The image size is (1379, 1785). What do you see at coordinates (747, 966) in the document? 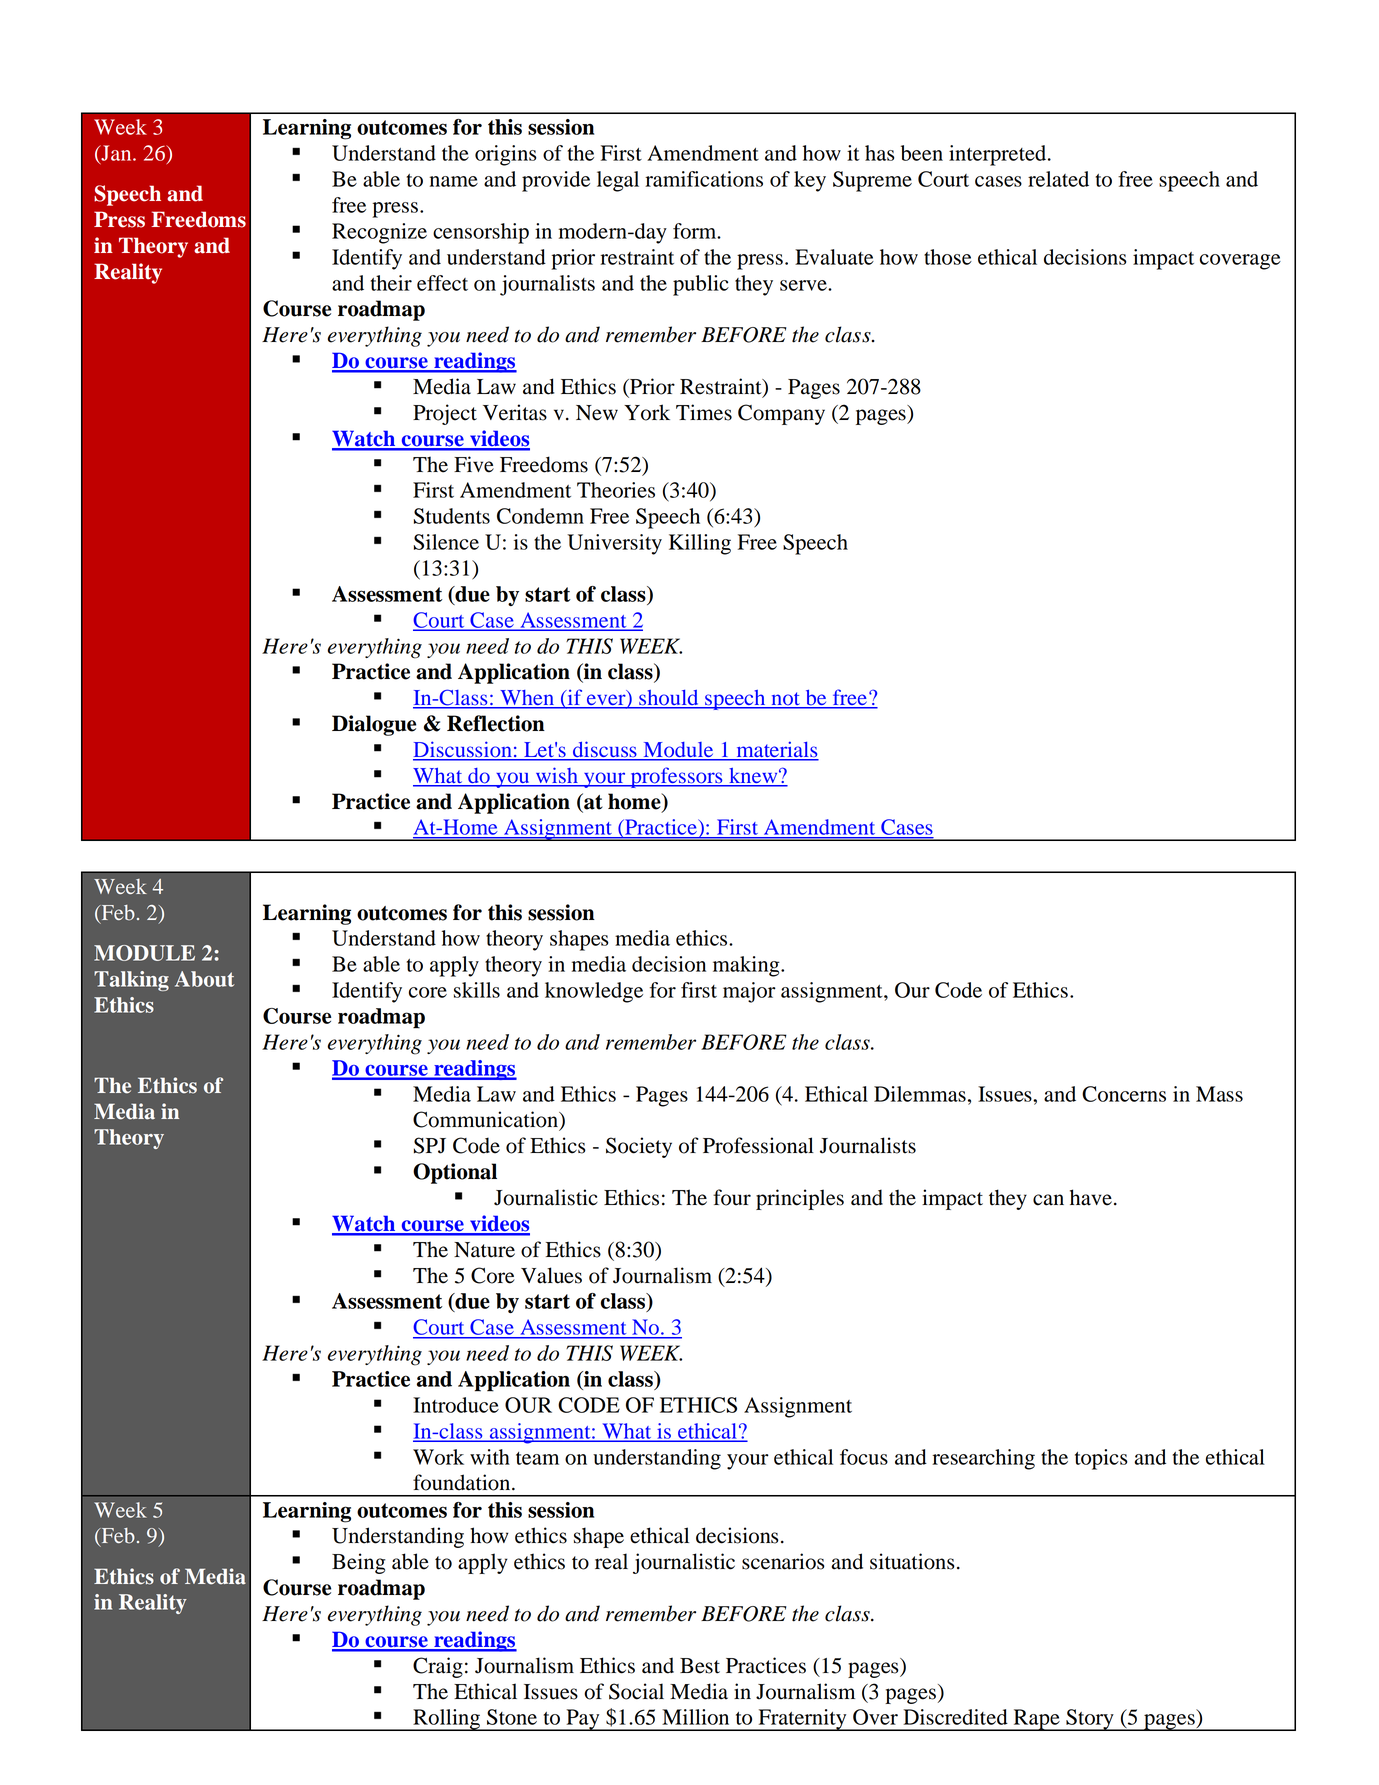
I see `making` at bounding box center [747, 966].
